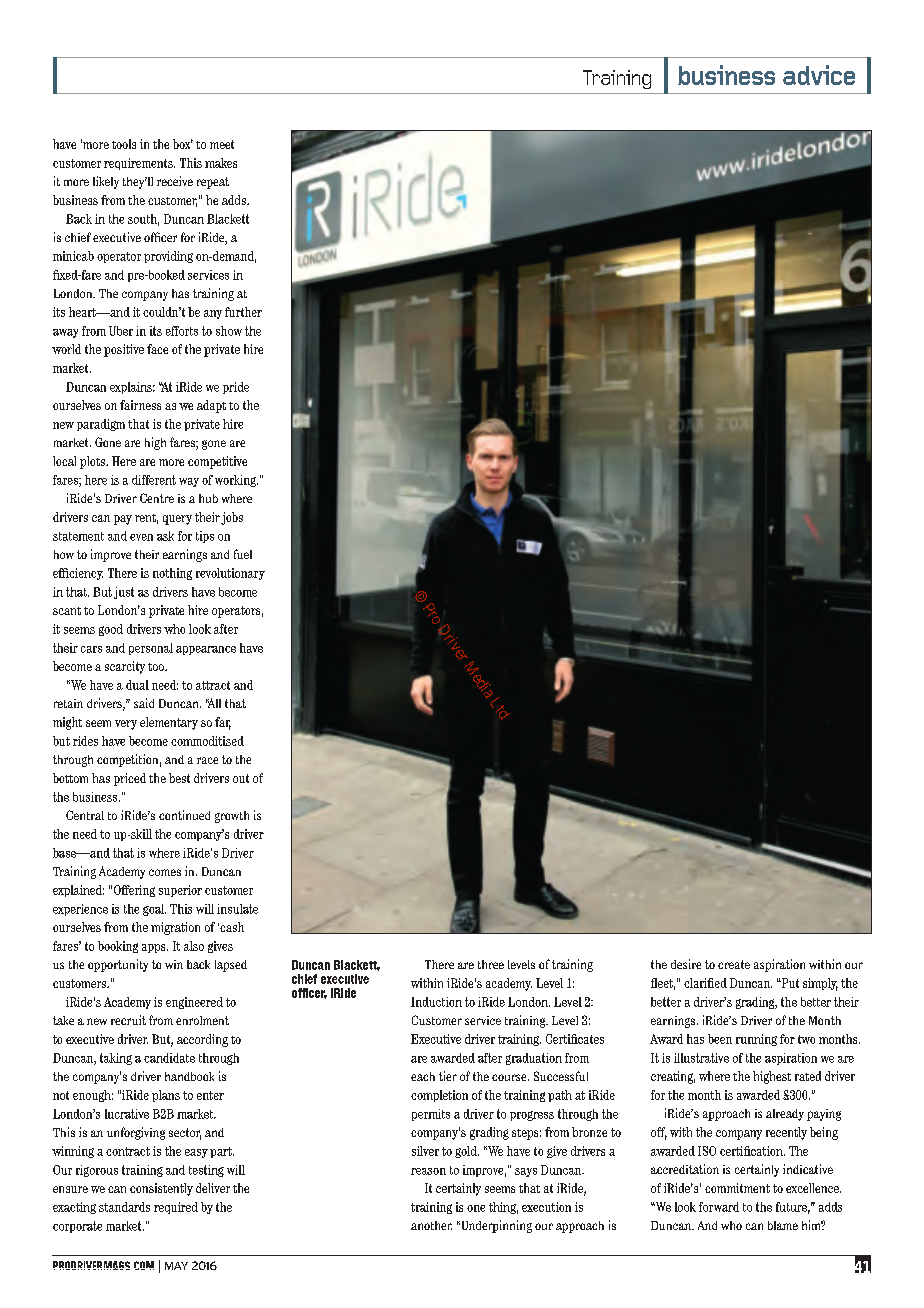  What do you see at coordinates (124, 144) in the screenshot?
I see `tools` at bounding box center [124, 144].
